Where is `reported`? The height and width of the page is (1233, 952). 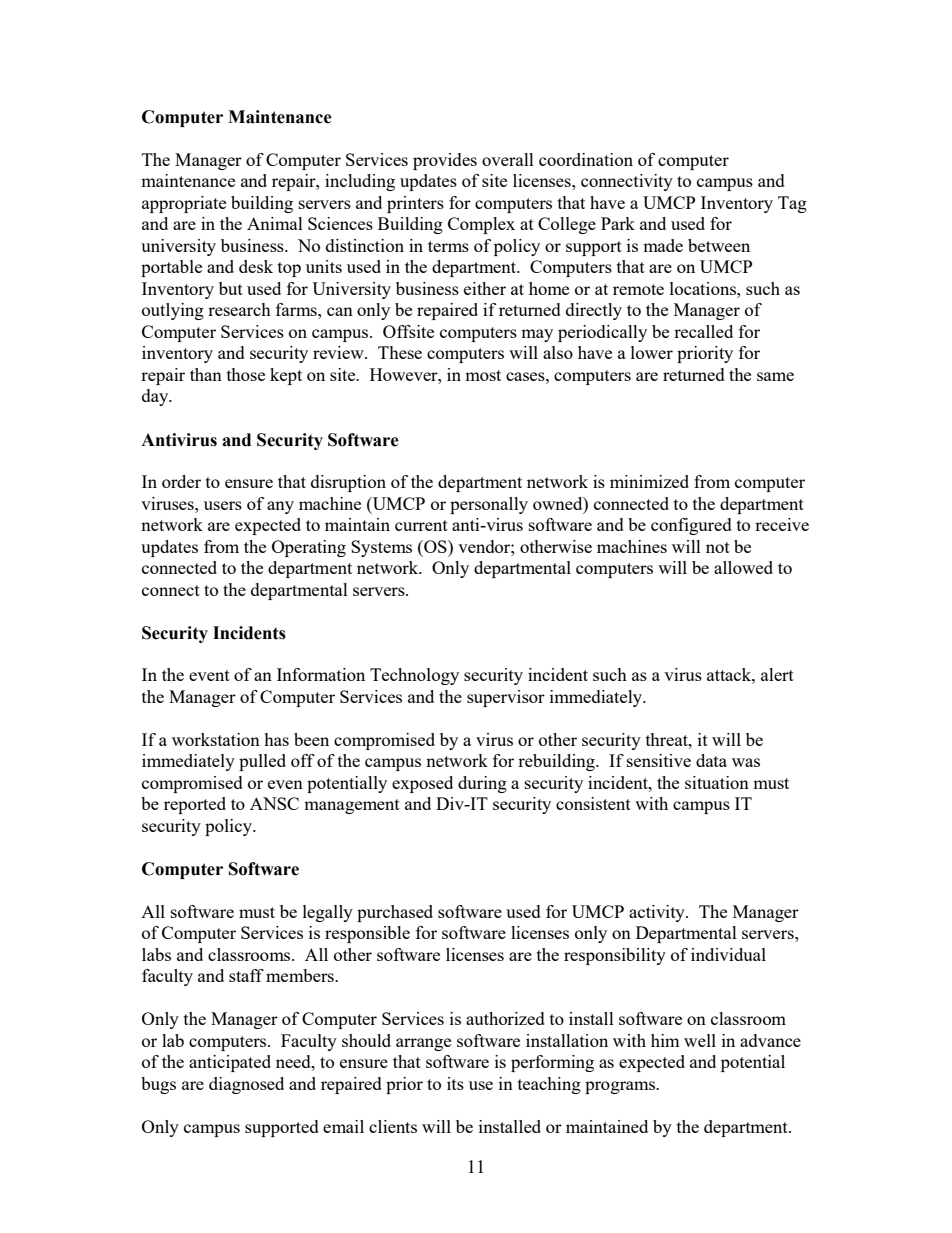 reported is located at coordinates (195, 805).
